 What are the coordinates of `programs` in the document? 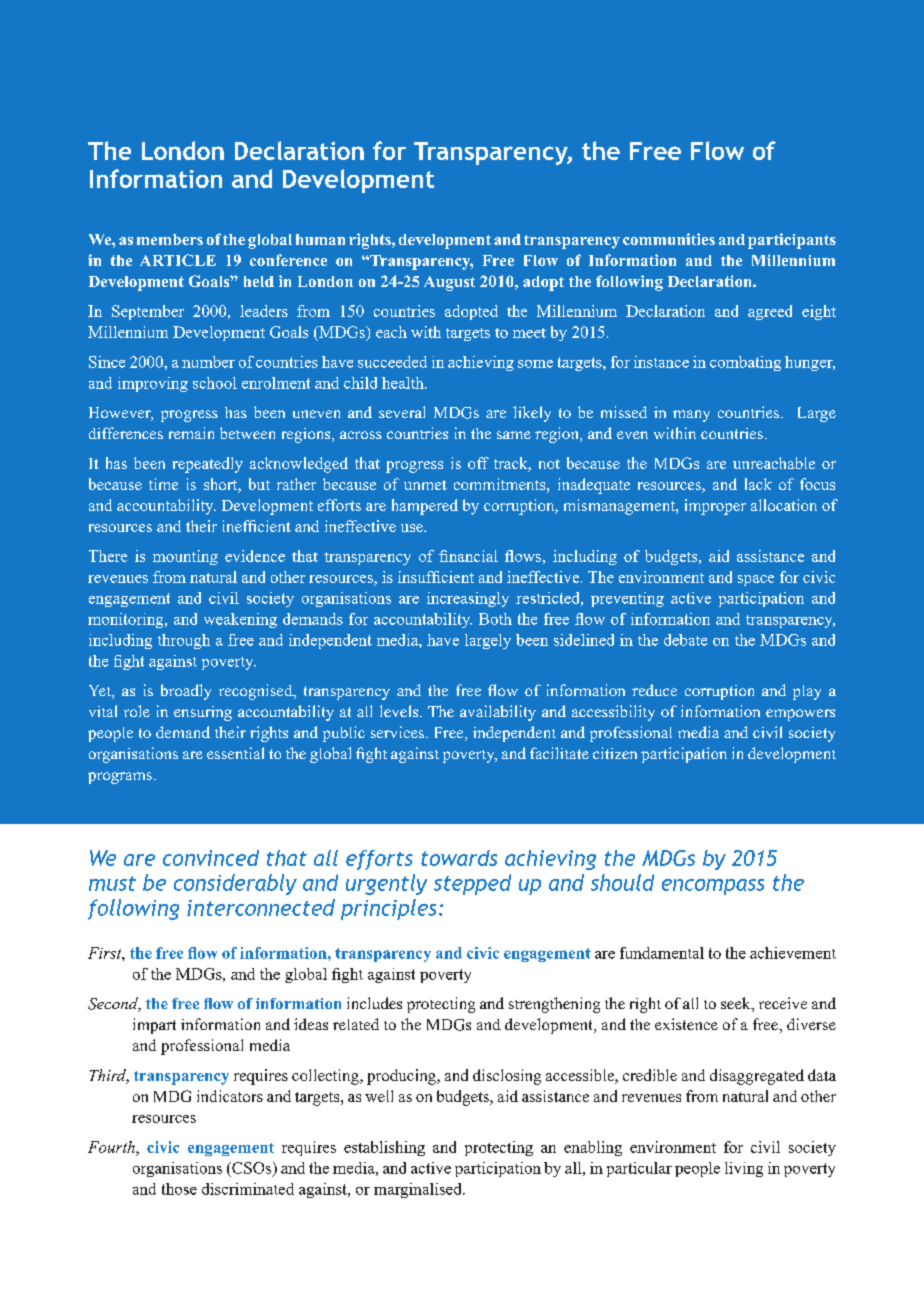 It's located at (120, 778).
